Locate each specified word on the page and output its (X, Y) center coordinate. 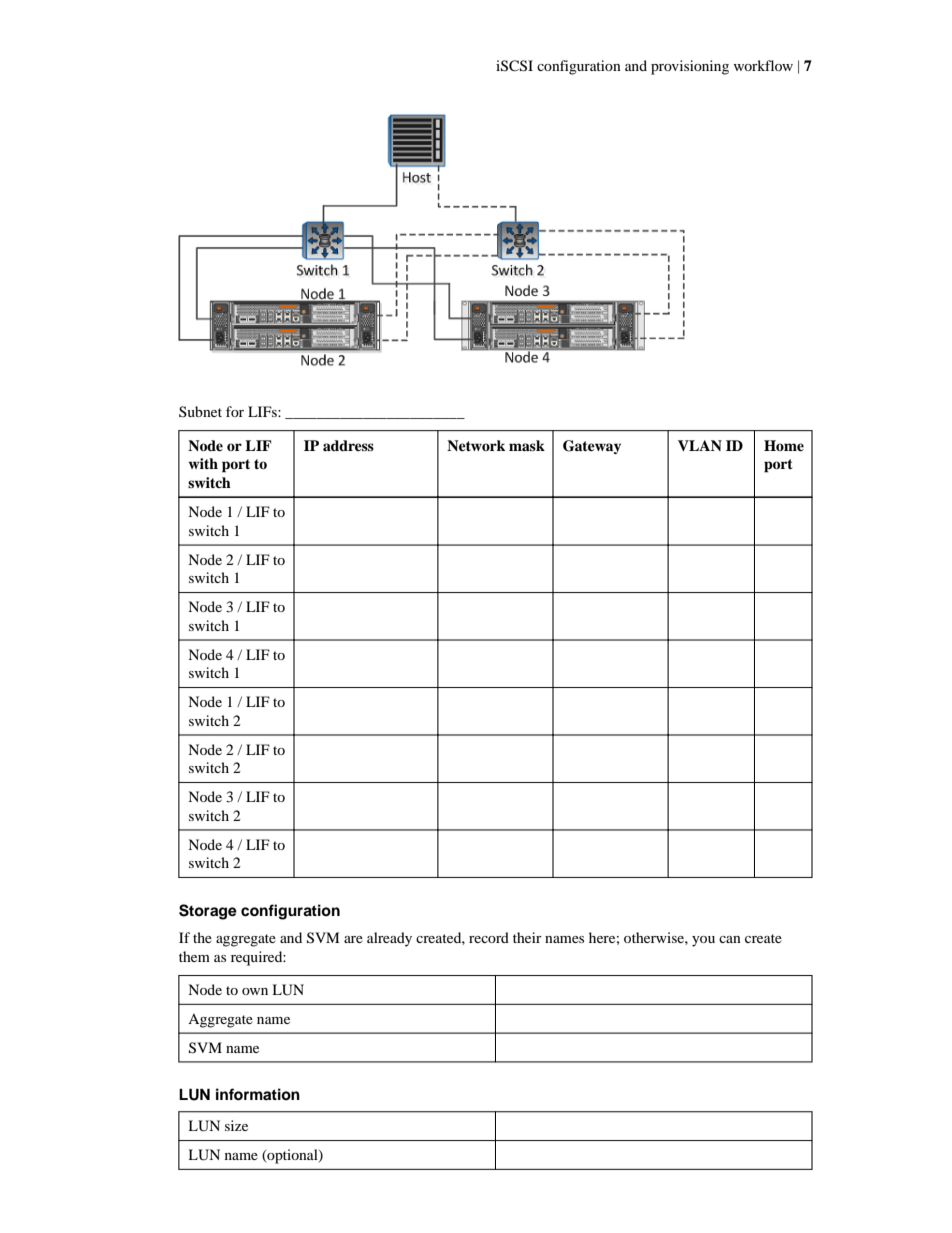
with (203, 463)
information (258, 1094)
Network (476, 445)
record (489, 937)
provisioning (690, 67)
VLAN (700, 445)
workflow (763, 65)
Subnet (200, 411)
